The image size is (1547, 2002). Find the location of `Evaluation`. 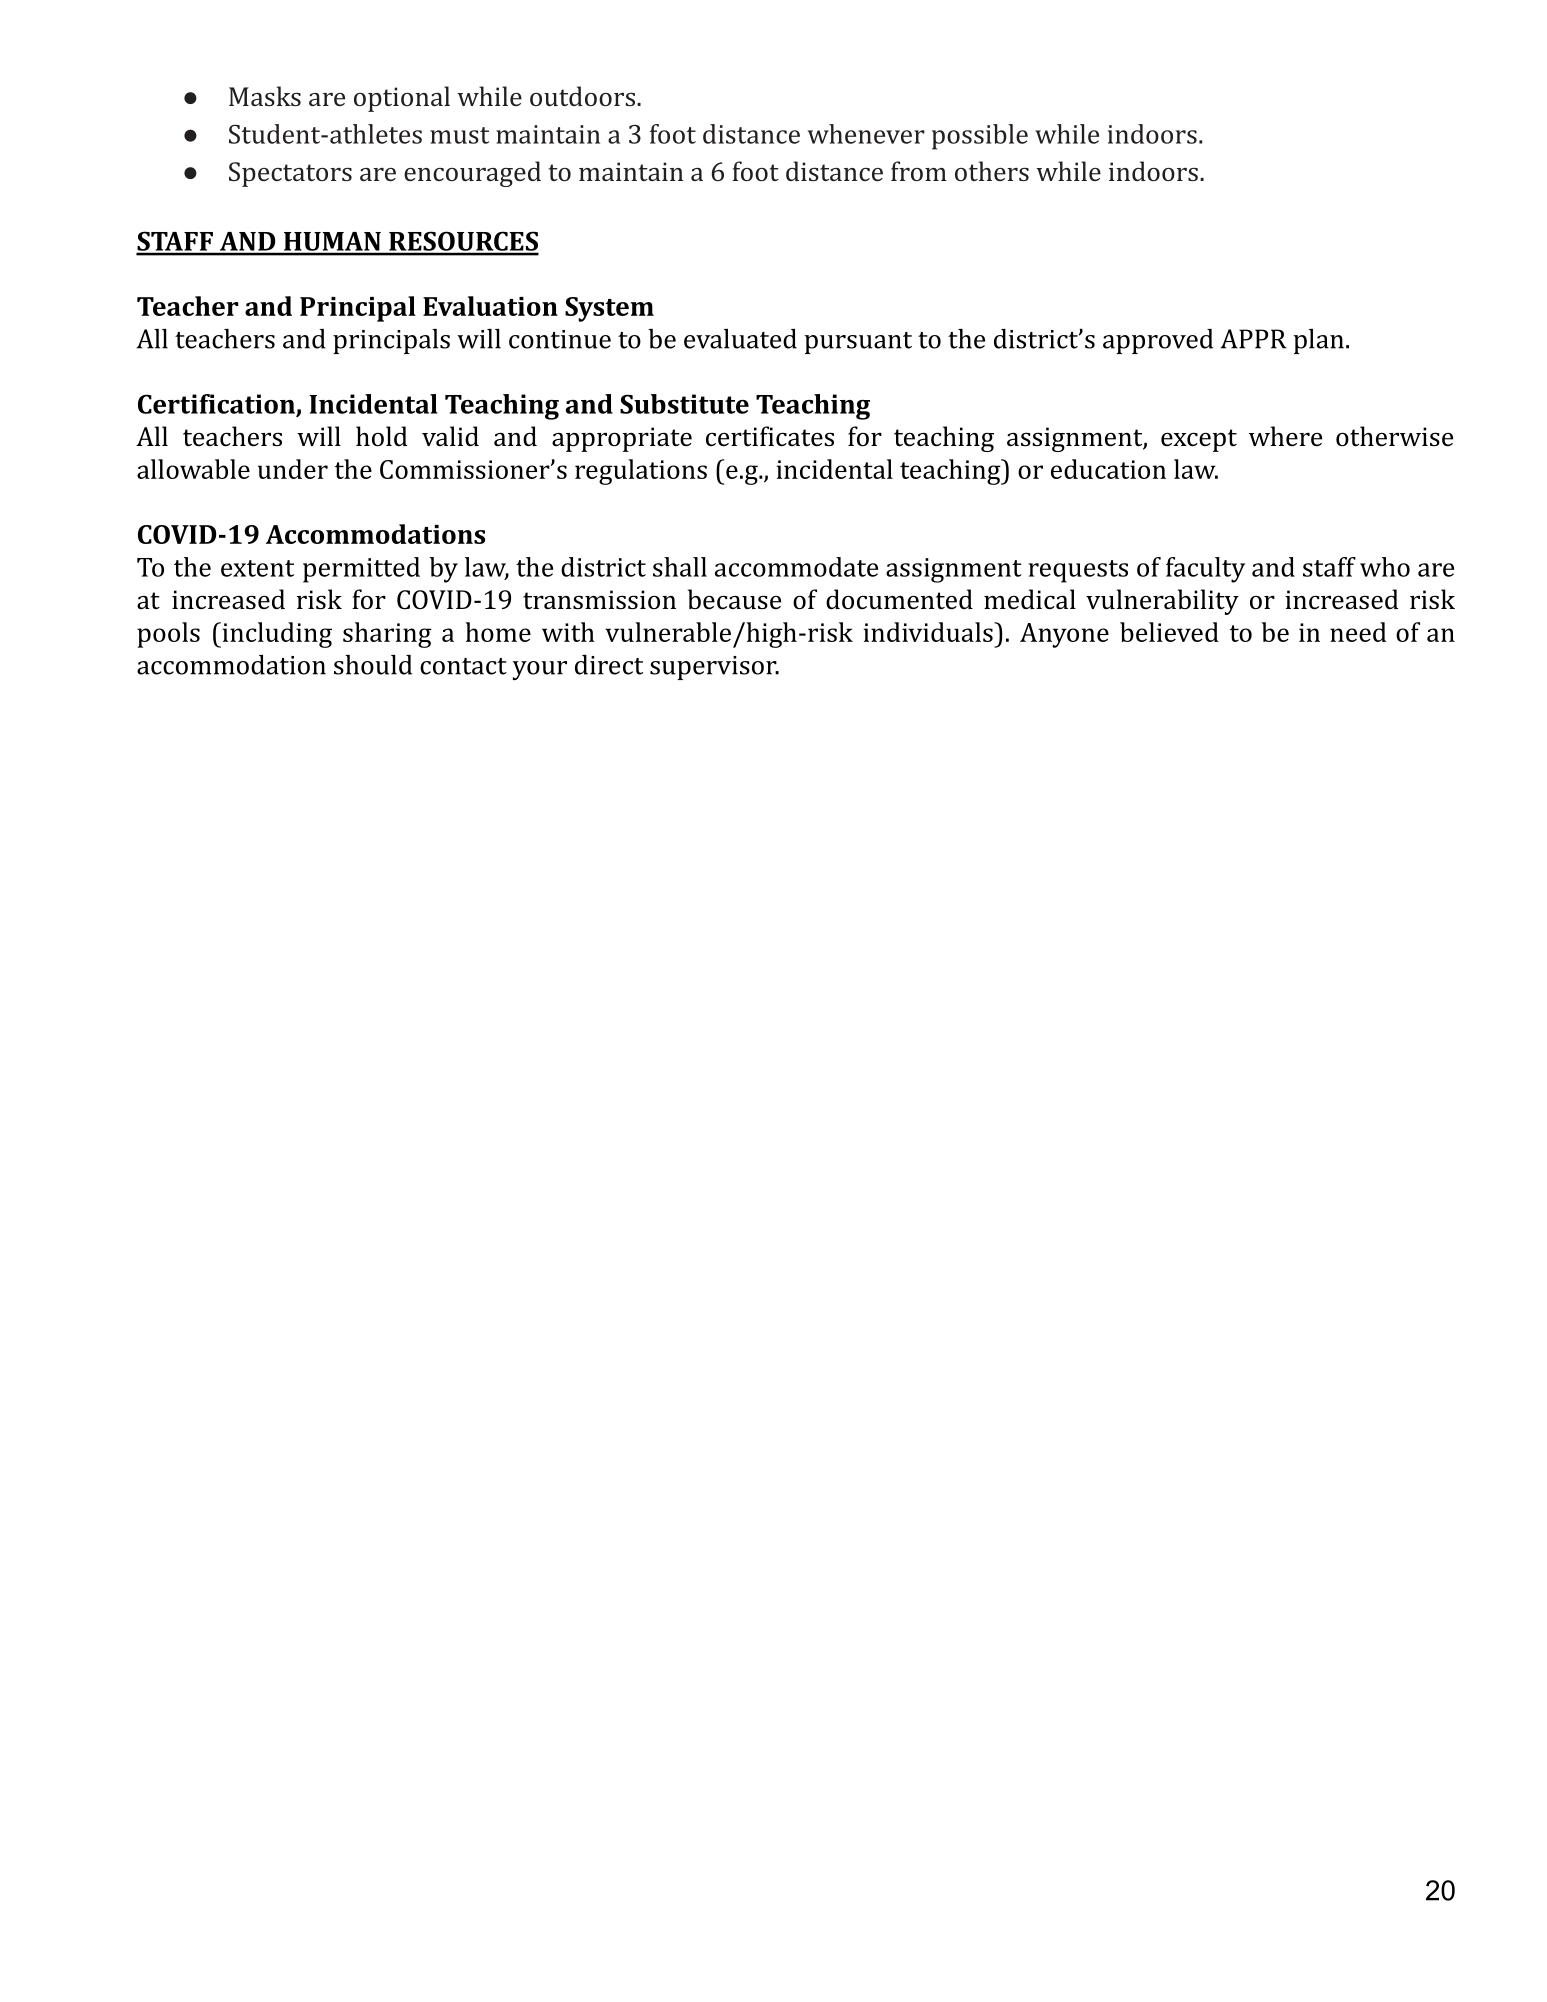

Evaluation is located at coordinates (490, 306).
